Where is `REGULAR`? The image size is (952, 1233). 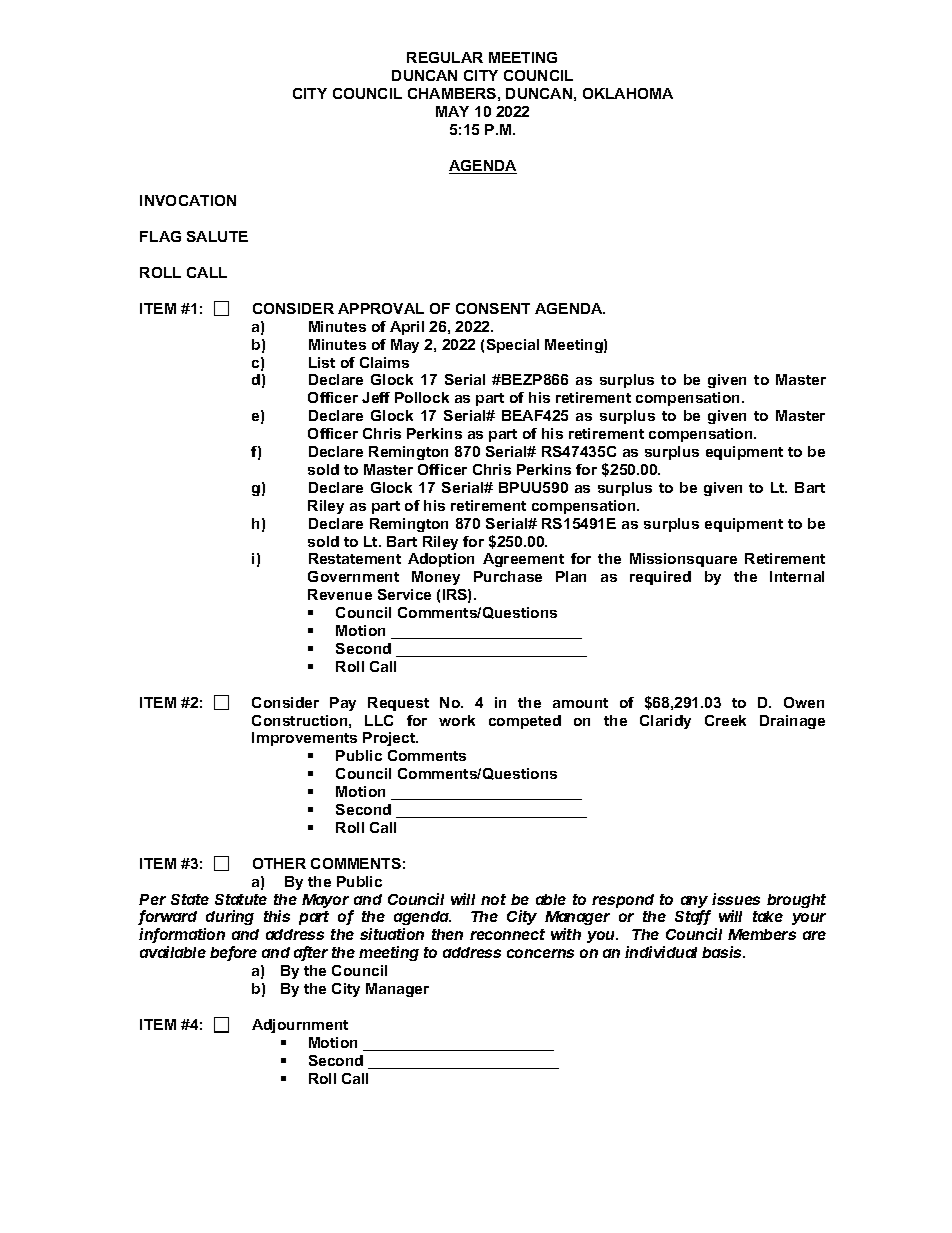 REGULAR is located at coordinates (445, 57).
